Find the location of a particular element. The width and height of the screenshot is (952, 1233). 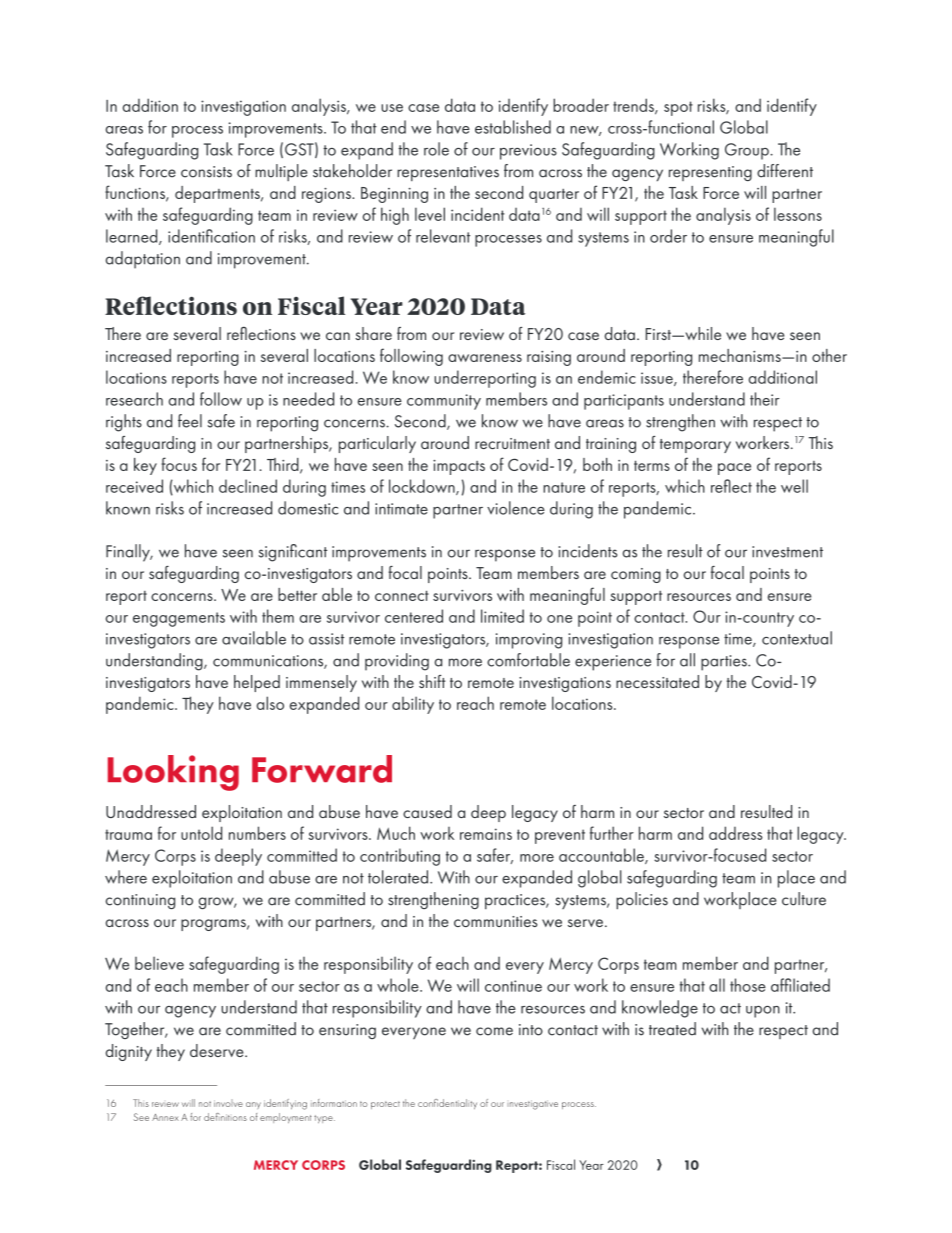

parties is located at coordinates (725, 663).
